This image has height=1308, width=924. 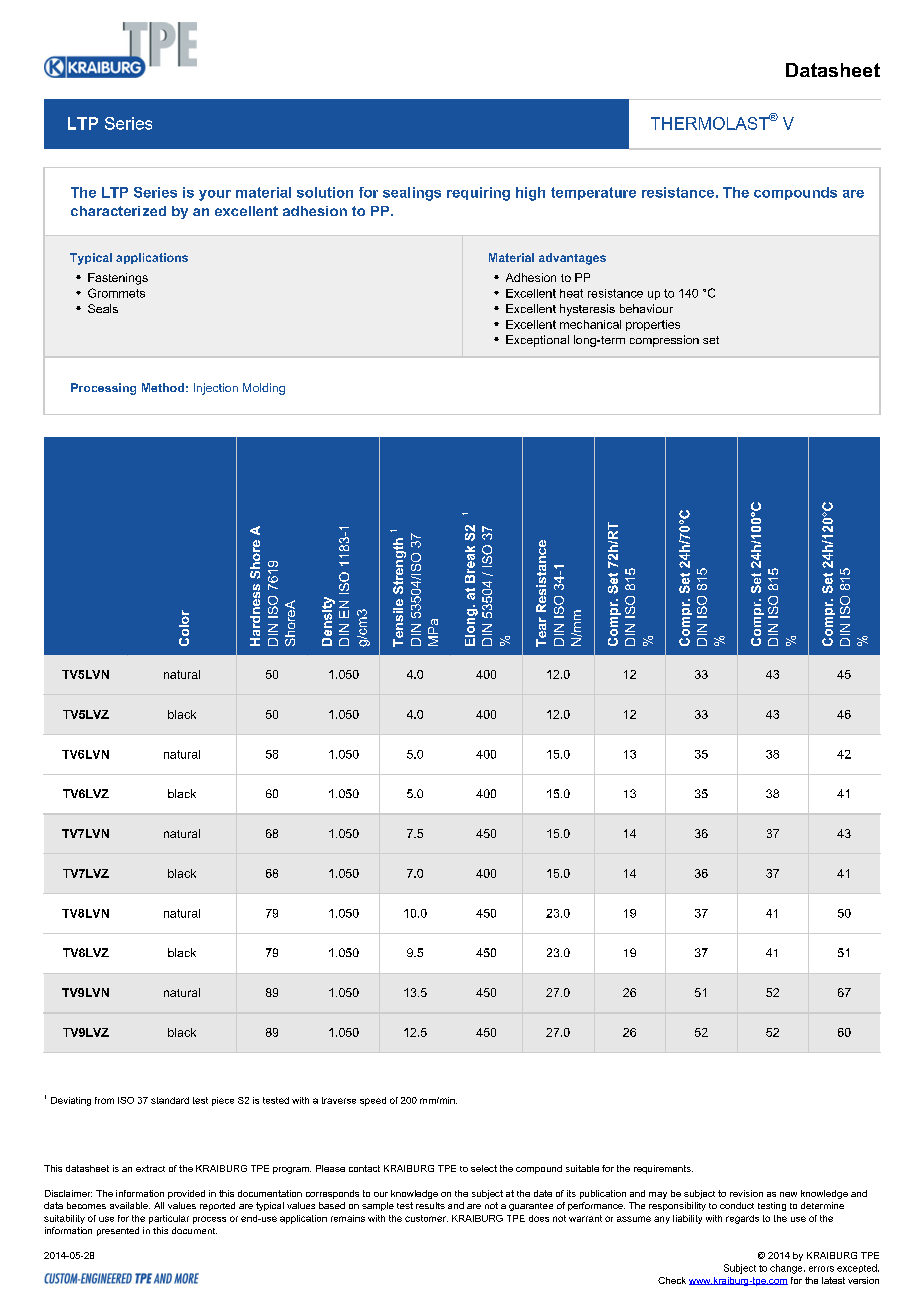 What do you see at coordinates (373, 1101) in the image?
I see `speed` at bounding box center [373, 1101].
